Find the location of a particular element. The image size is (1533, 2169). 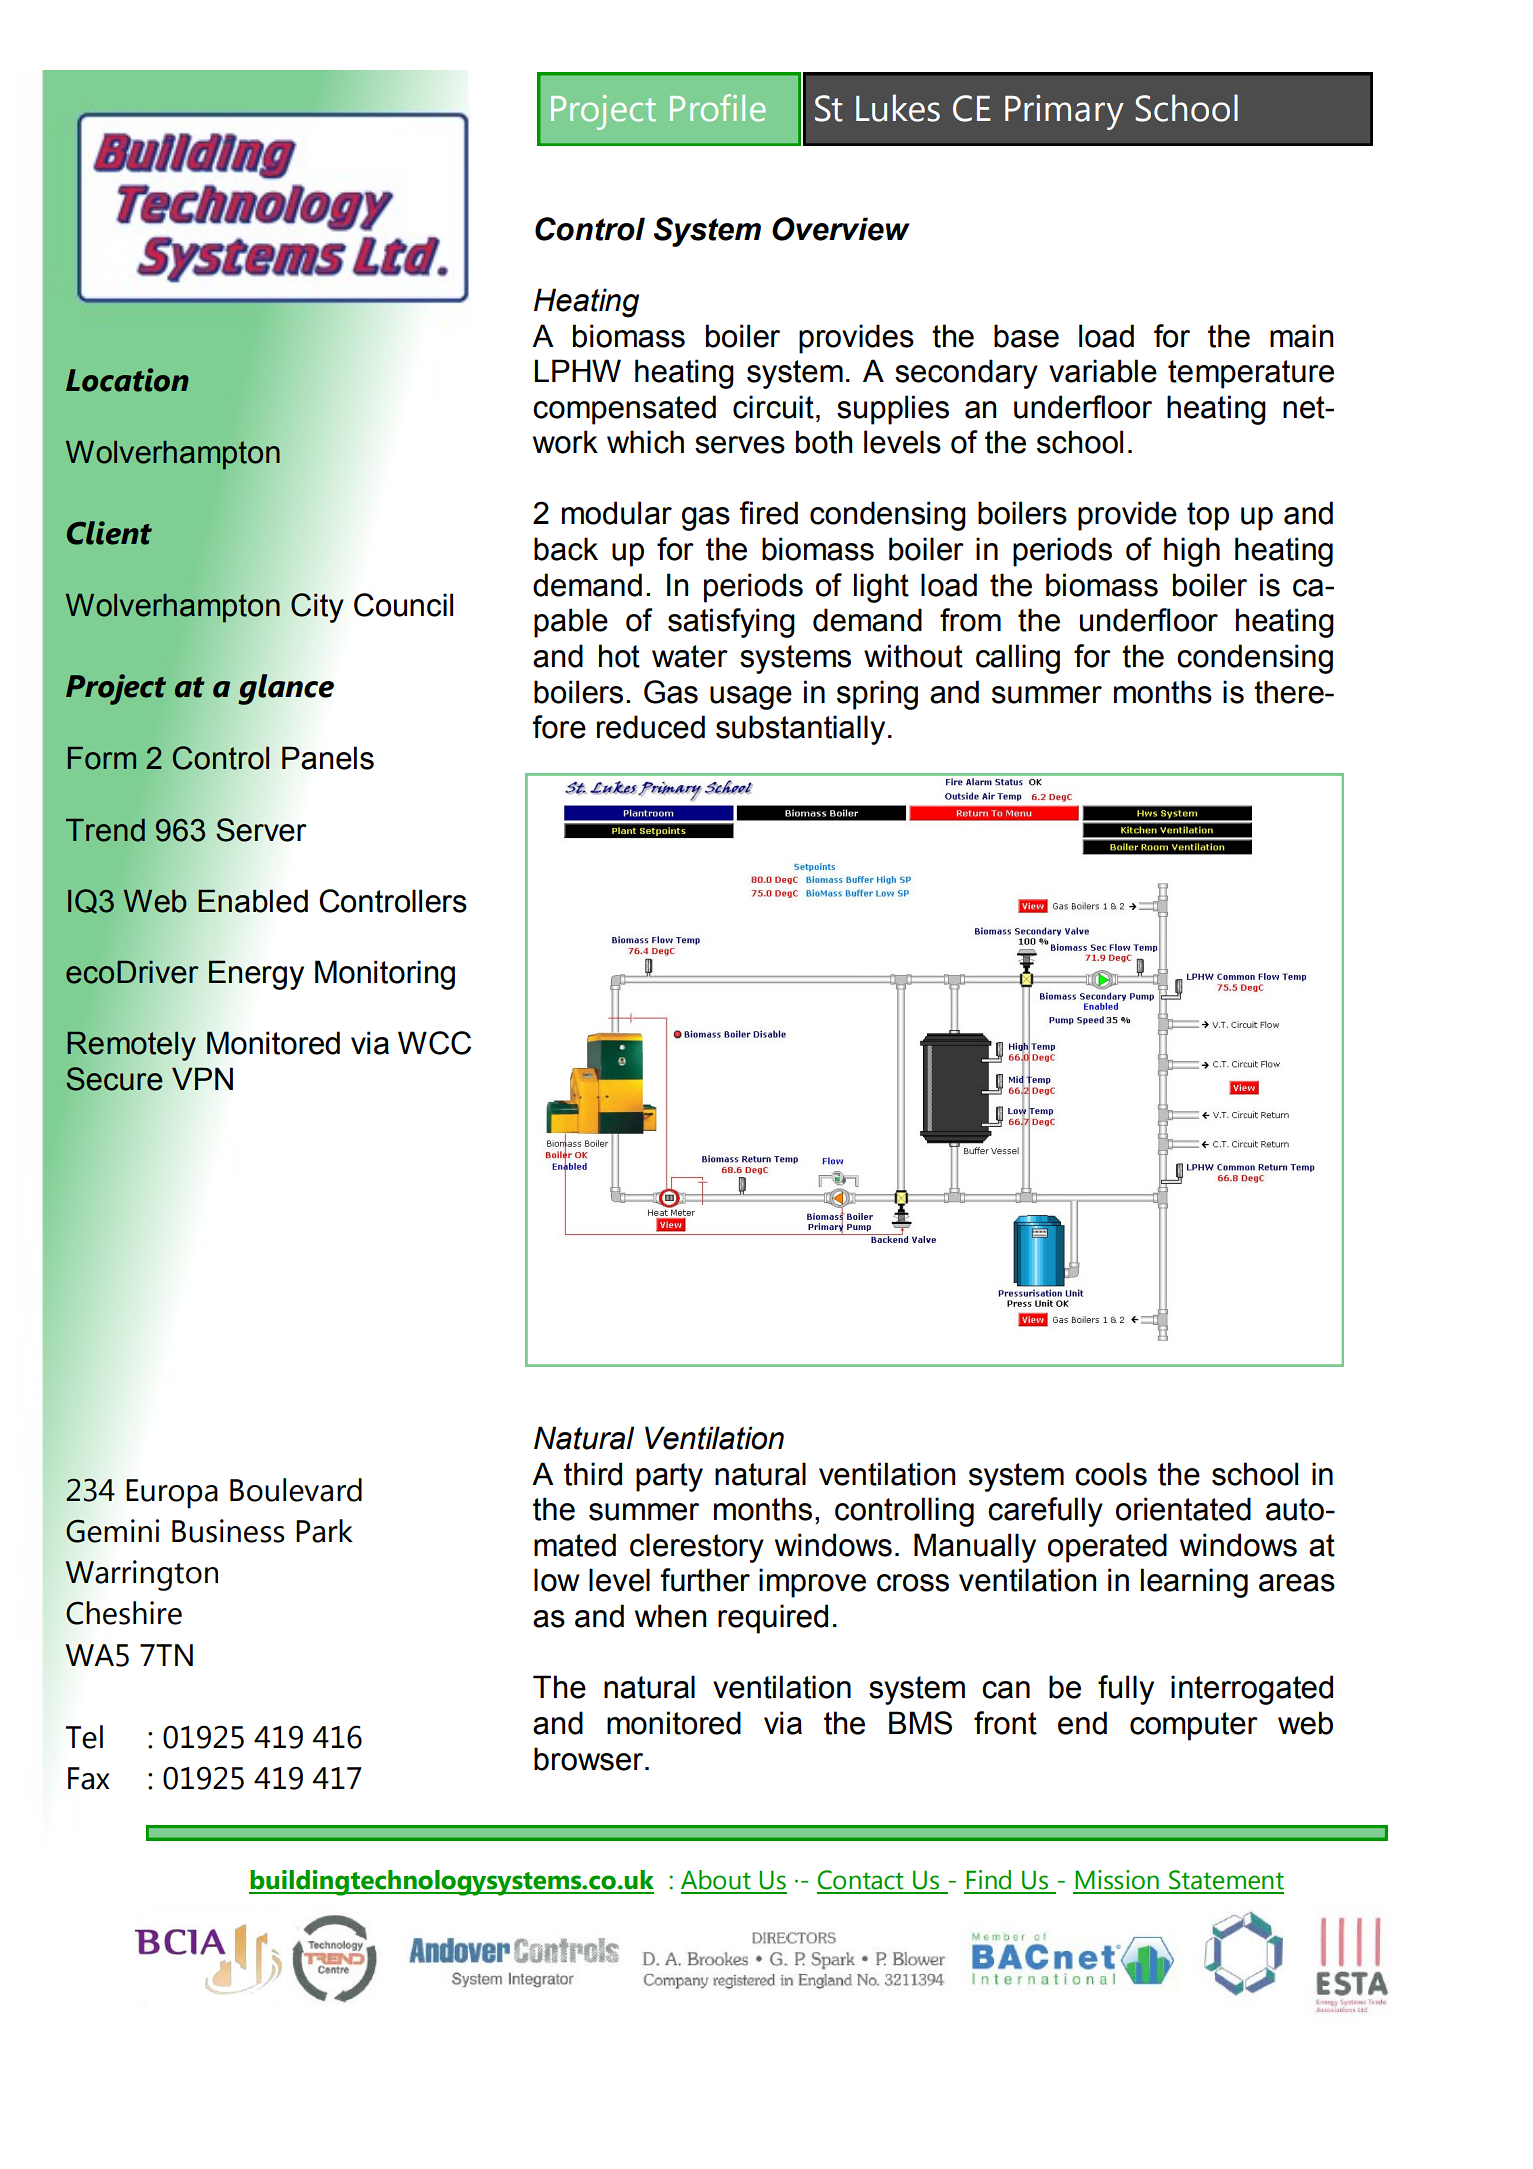

Monitoring is located at coordinates (385, 975).
